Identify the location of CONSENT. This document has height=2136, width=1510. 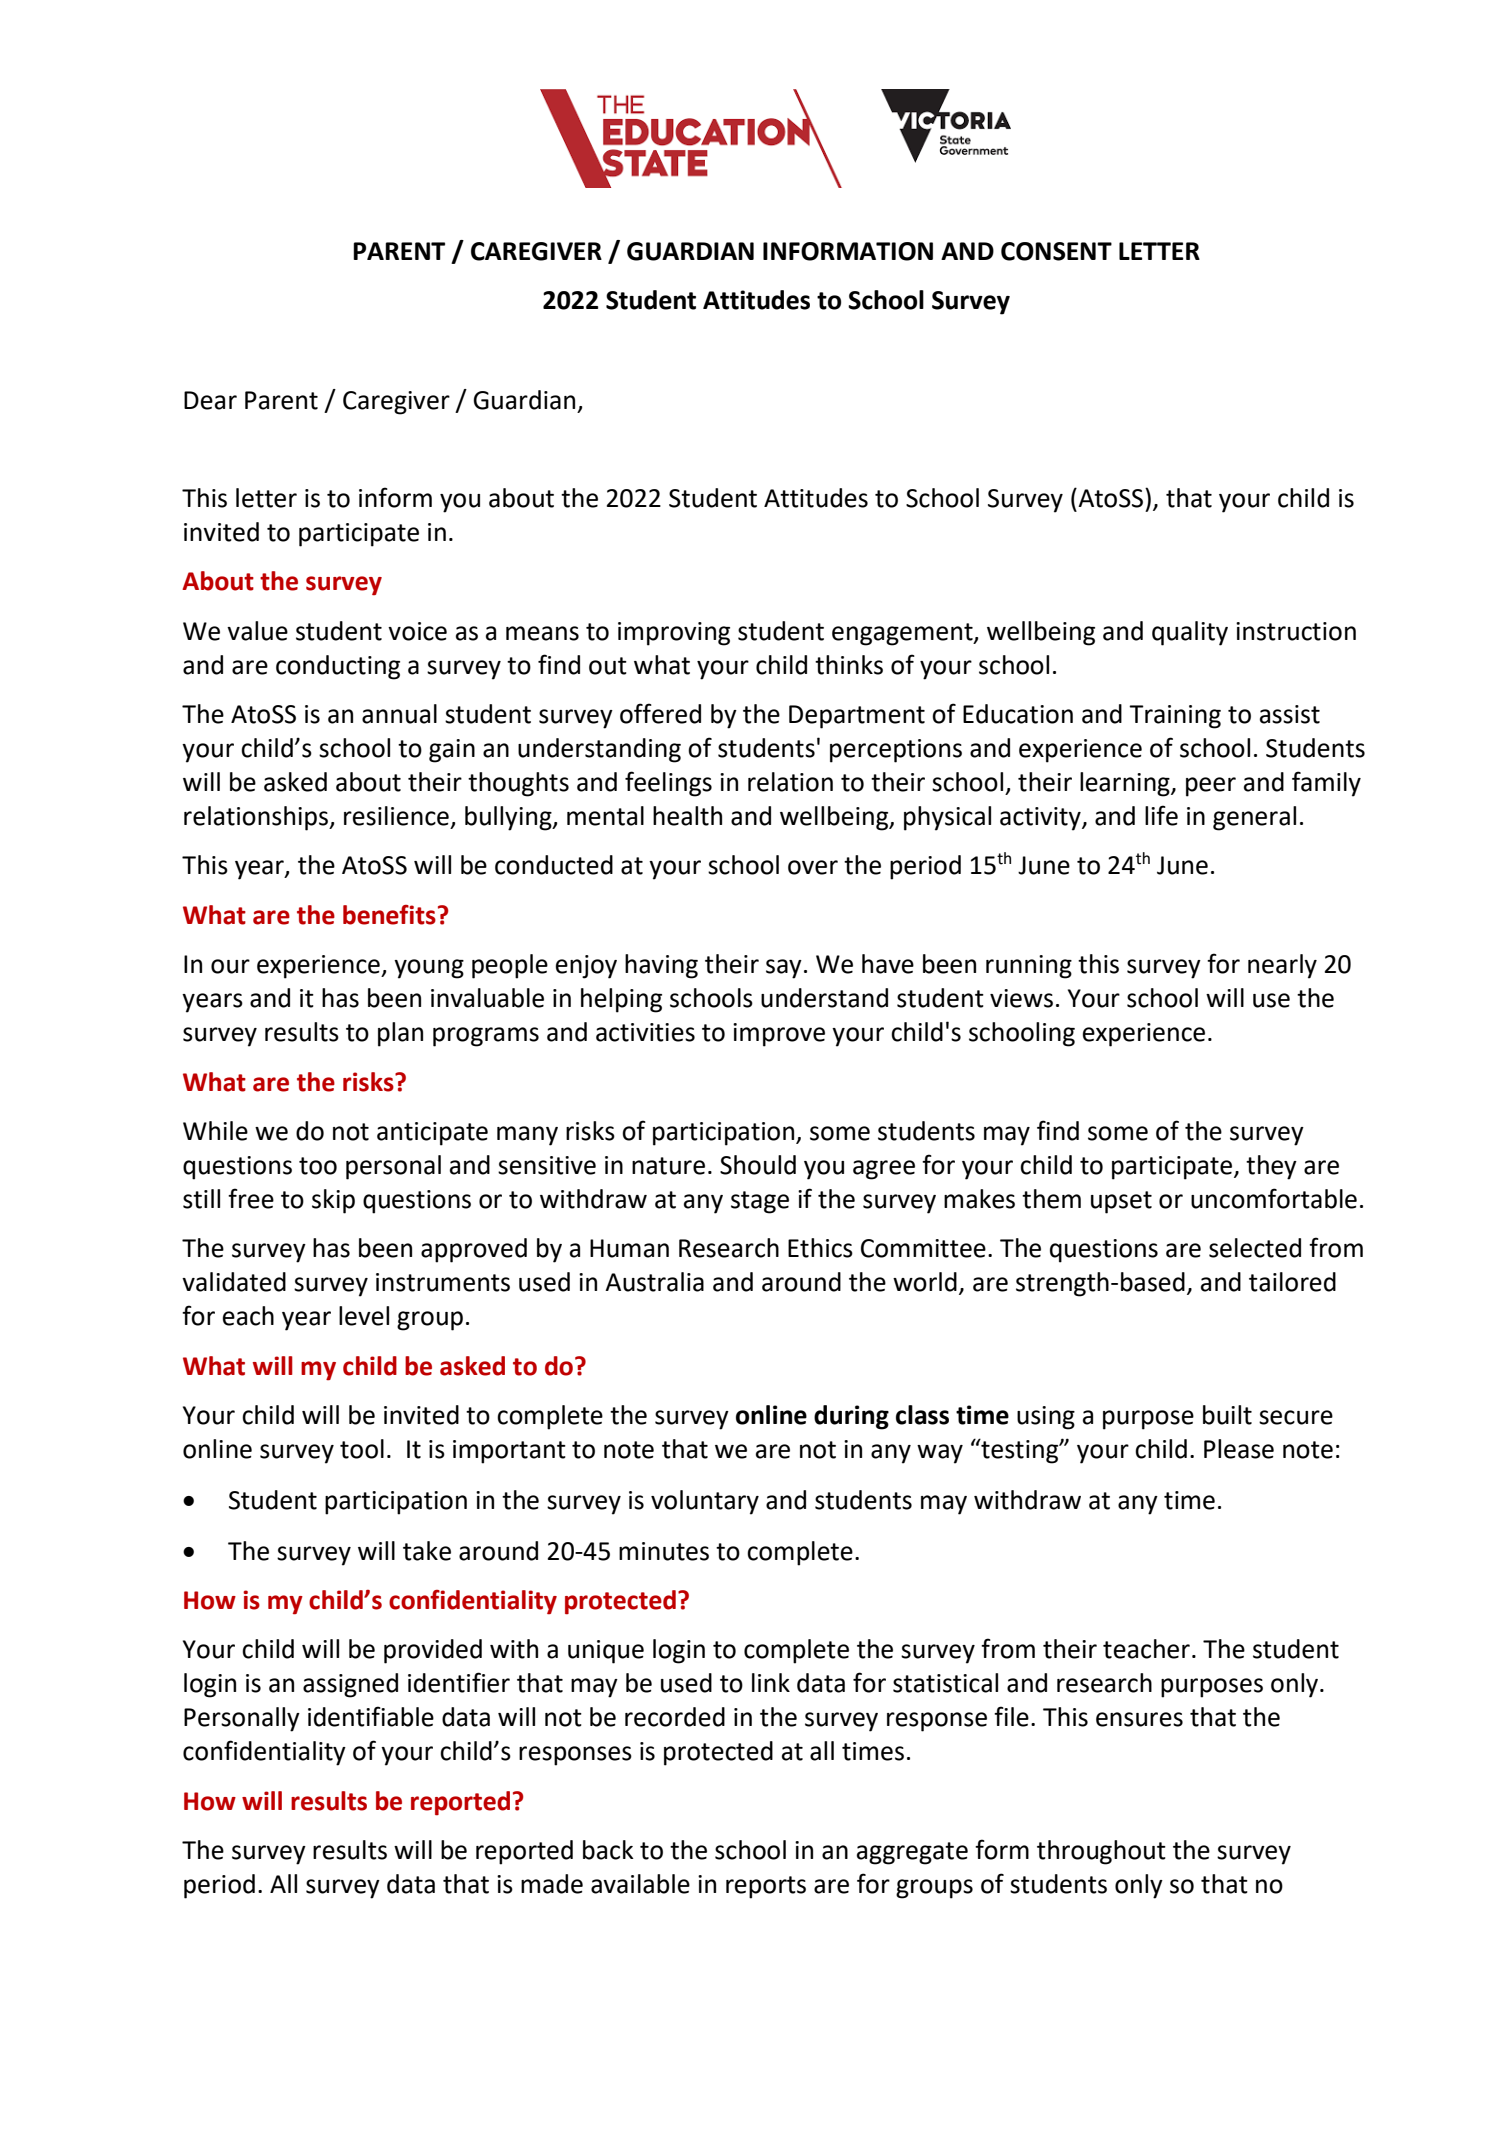
(1056, 251).
